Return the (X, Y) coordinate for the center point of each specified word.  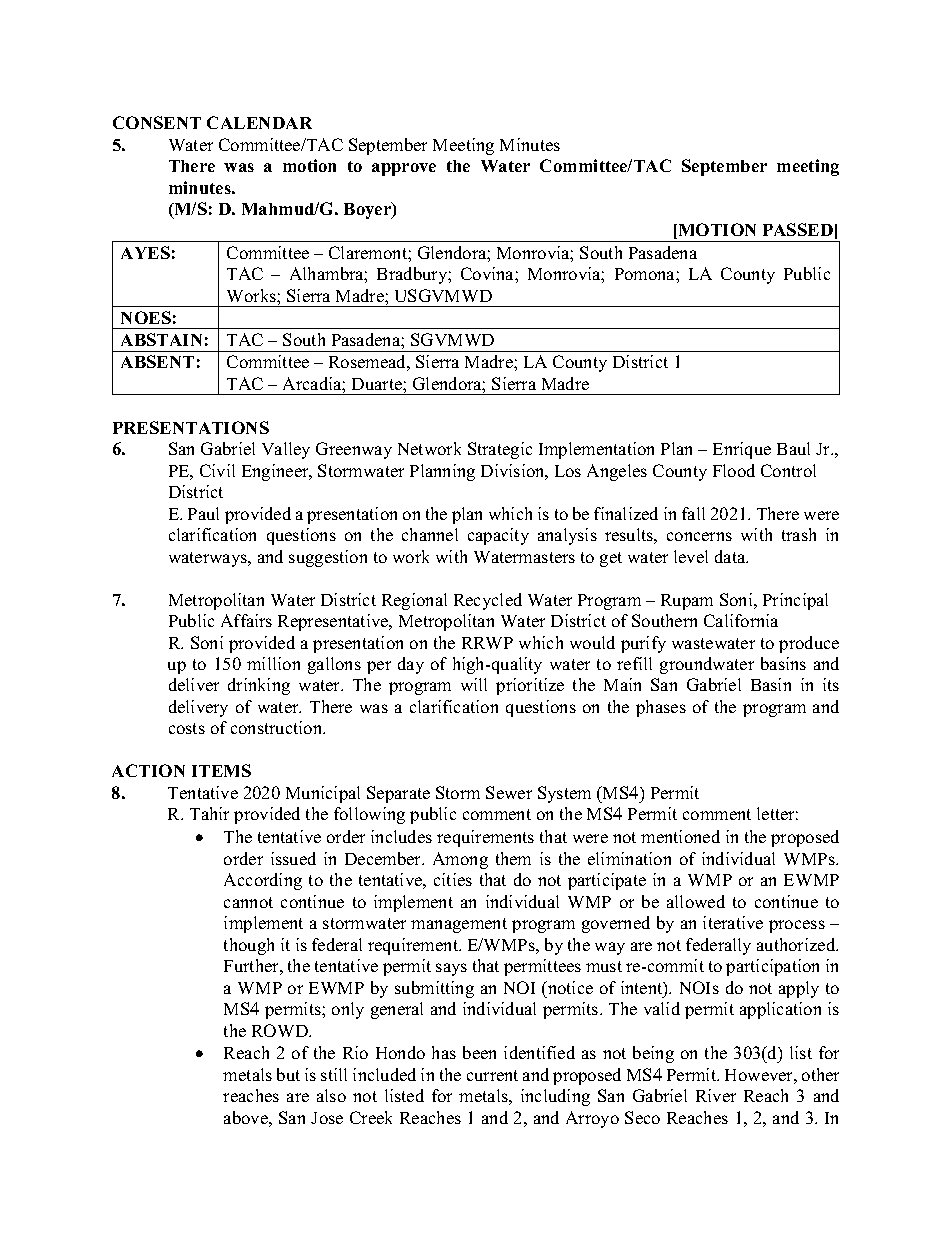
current (492, 1075)
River (716, 1095)
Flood (734, 470)
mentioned (680, 836)
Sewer (509, 792)
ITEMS (221, 770)
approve (404, 169)
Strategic (500, 450)
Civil (217, 470)
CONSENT (157, 122)
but (288, 1074)
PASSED (798, 229)
